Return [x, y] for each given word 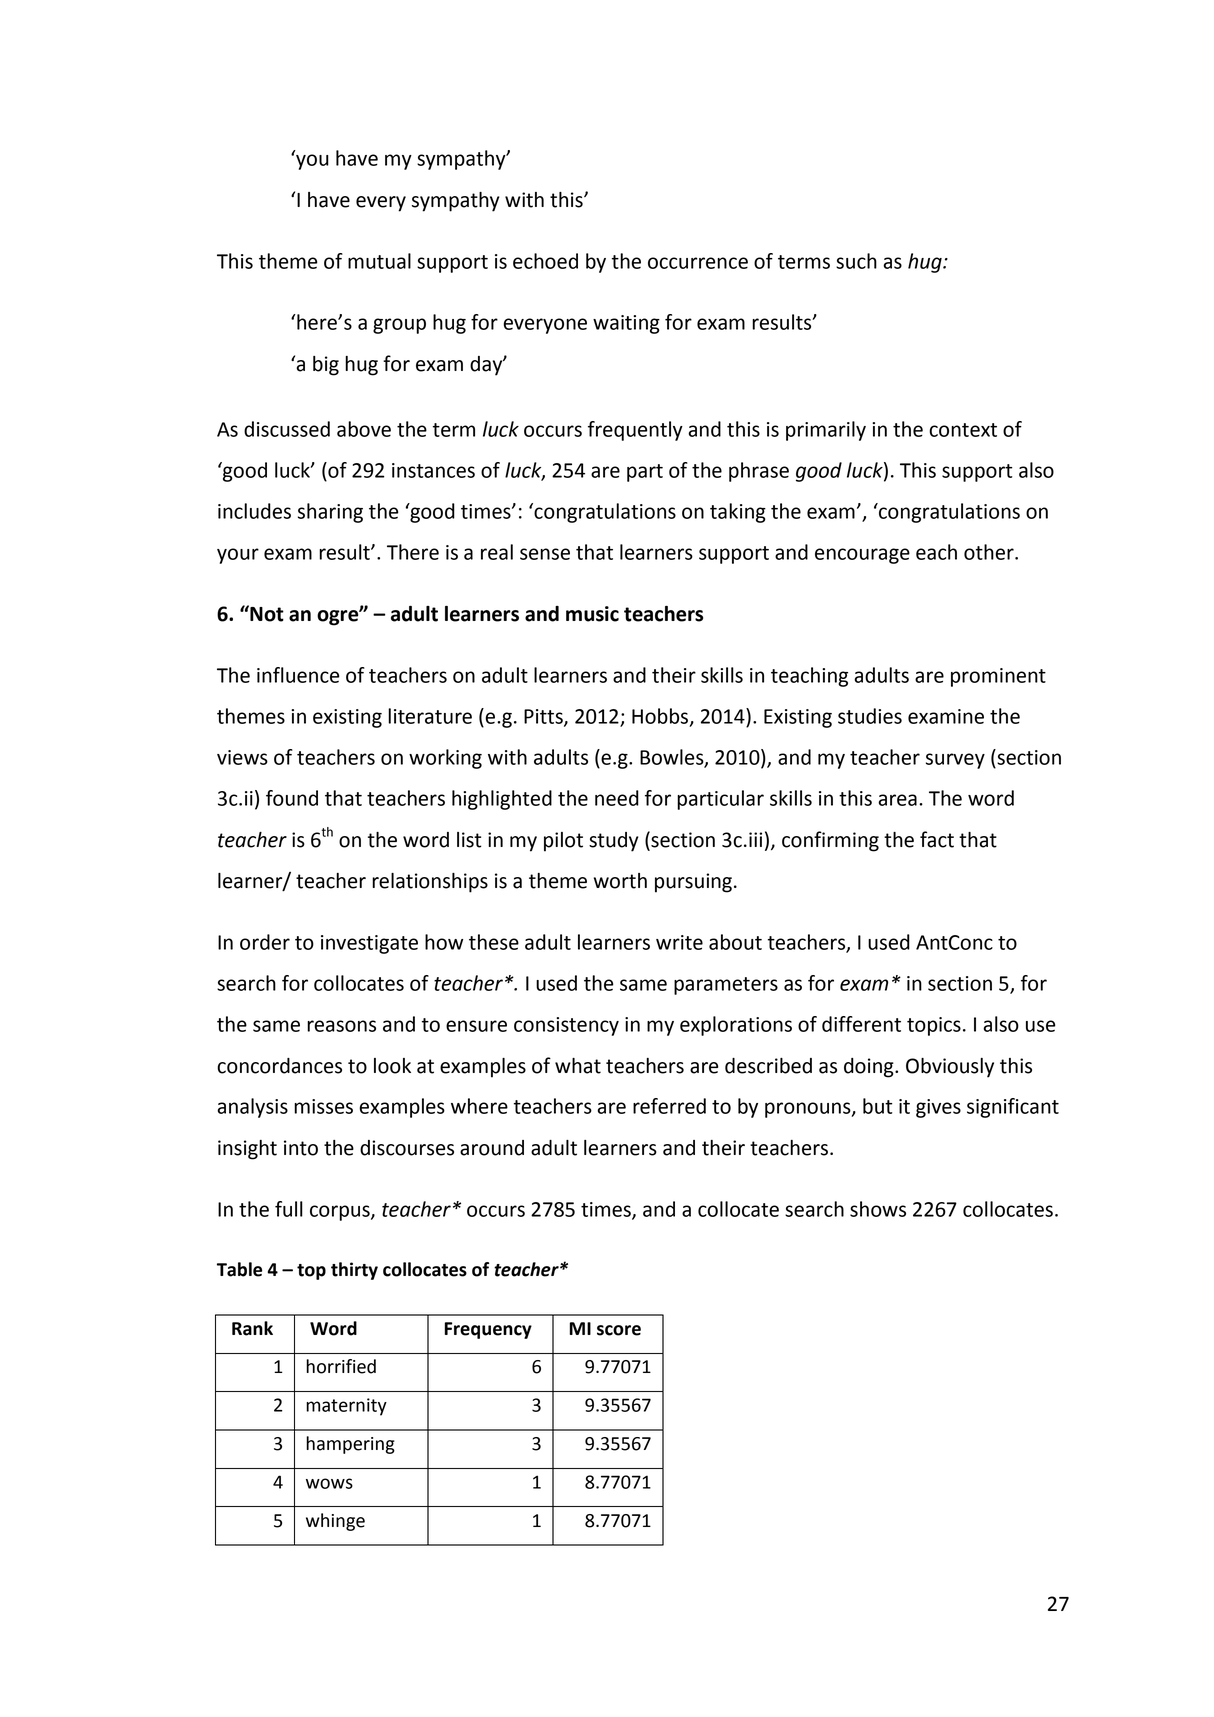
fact [937, 839]
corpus [341, 1213]
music [592, 614]
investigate [369, 944]
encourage [862, 556]
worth [620, 881]
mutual [379, 261]
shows [878, 1209]
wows [329, 1483]
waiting [626, 324]
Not [266, 613]
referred [669, 1106]
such [856, 261]
